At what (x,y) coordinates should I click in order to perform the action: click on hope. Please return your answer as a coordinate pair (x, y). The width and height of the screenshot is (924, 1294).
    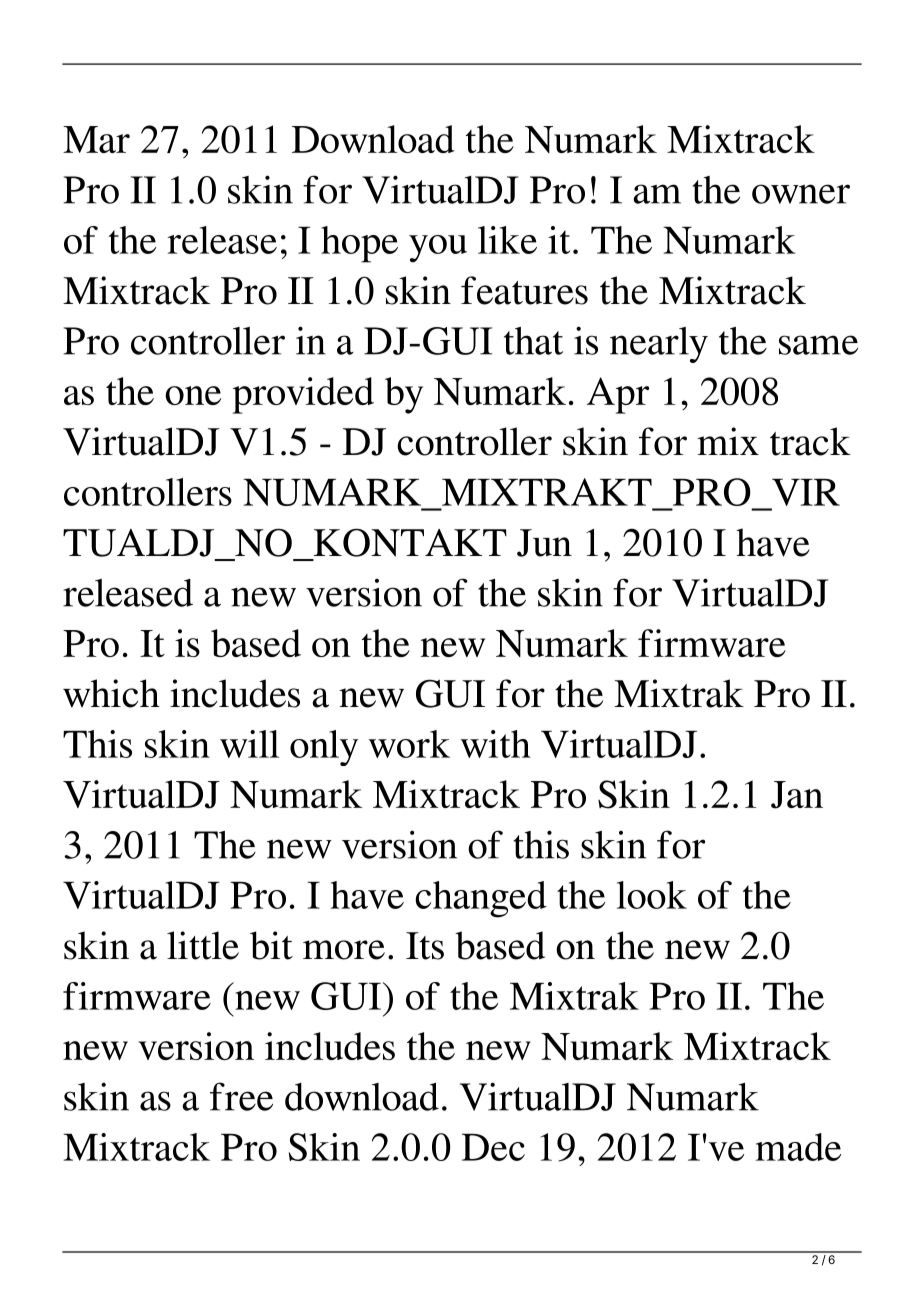
    Looking at the image, I should click on (359, 244).
